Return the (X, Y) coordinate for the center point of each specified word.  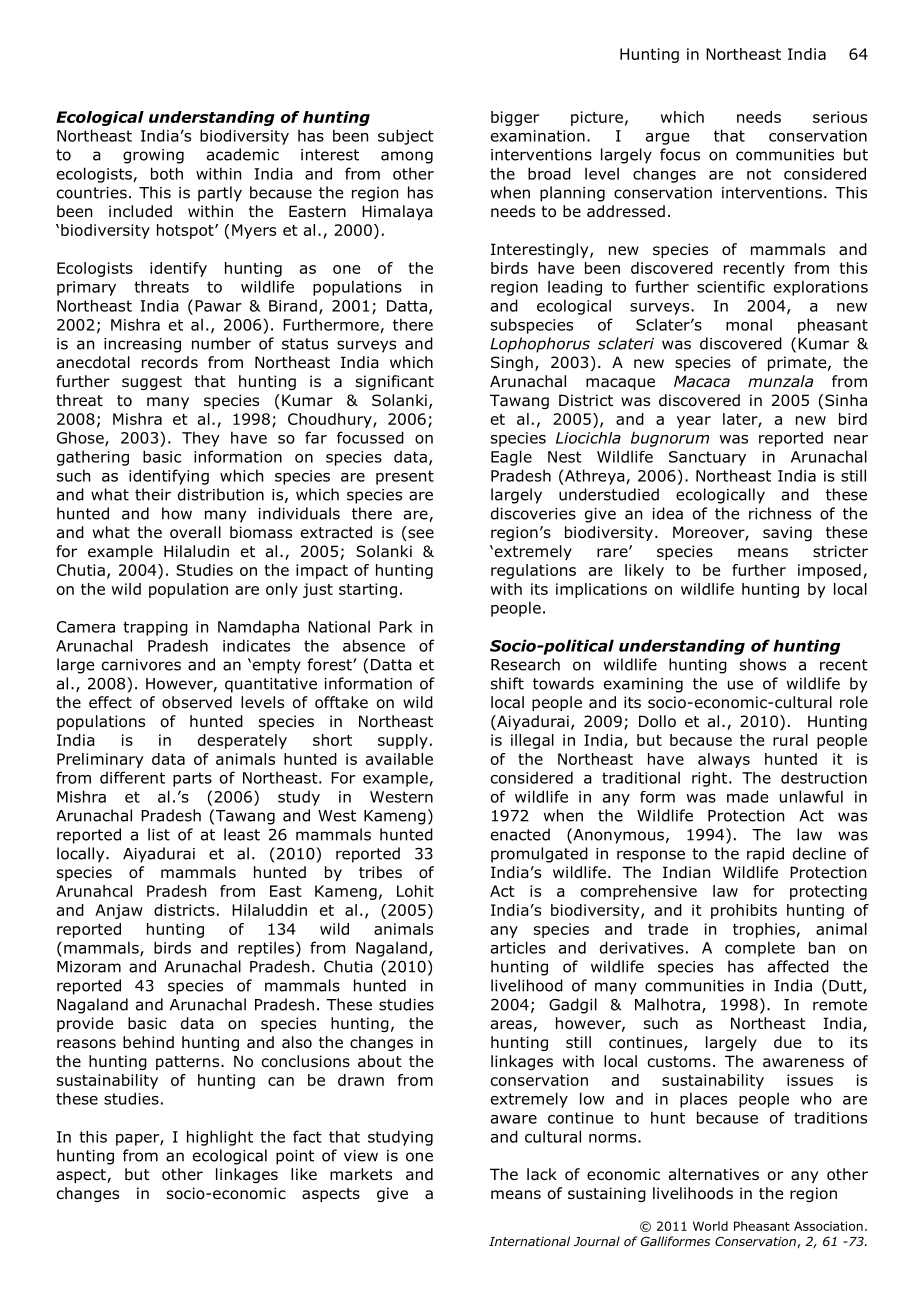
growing (153, 156)
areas (512, 1026)
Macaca (702, 381)
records (170, 362)
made (747, 796)
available (399, 759)
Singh (512, 363)
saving (787, 533)
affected (798, 966)
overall (195, 532)
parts (192, 779)
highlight (220, 1138)
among (407, 157)
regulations (533, 571)
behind (148, 1042)
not (759, 174)
